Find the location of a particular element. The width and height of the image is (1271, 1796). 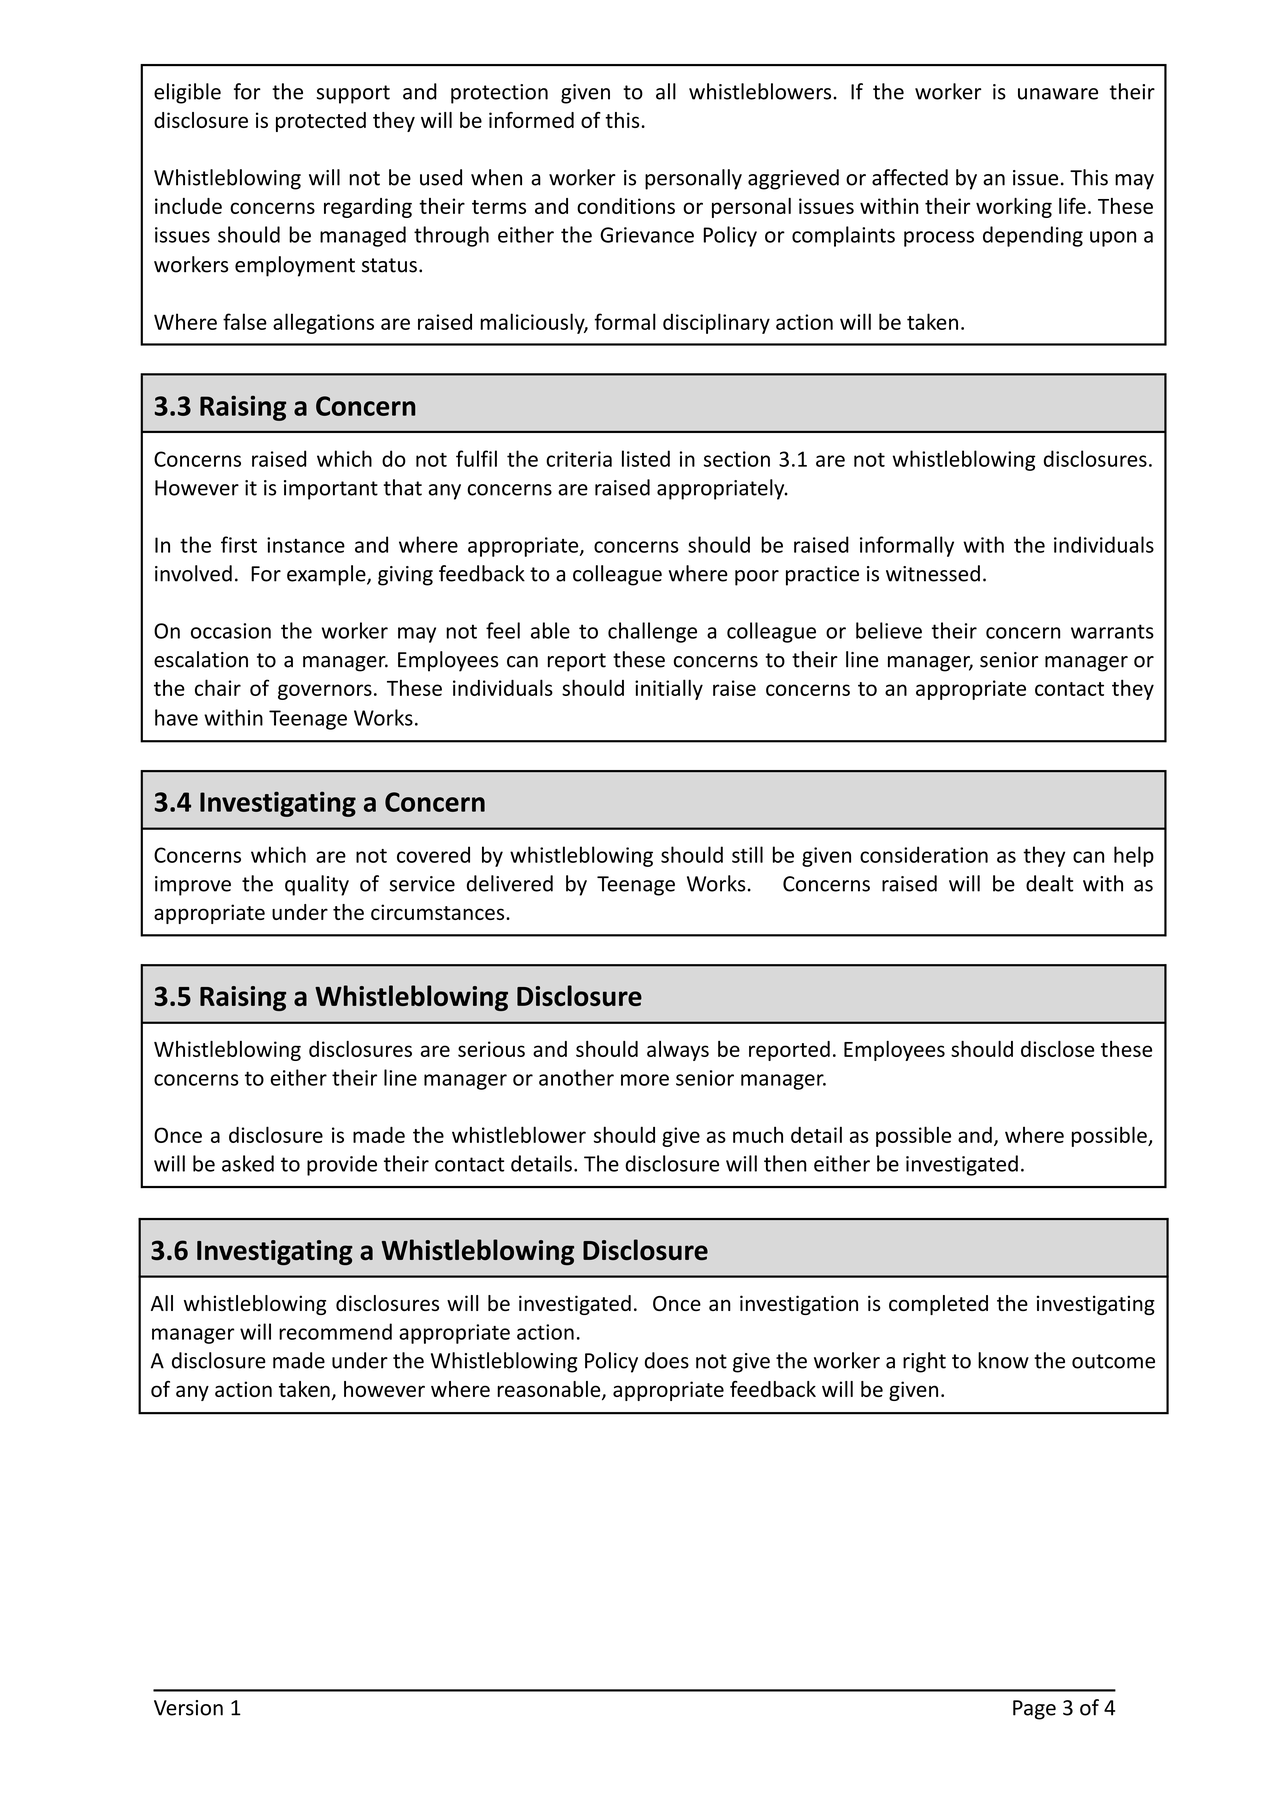

Page is located at coordinates (1034, 1710).
